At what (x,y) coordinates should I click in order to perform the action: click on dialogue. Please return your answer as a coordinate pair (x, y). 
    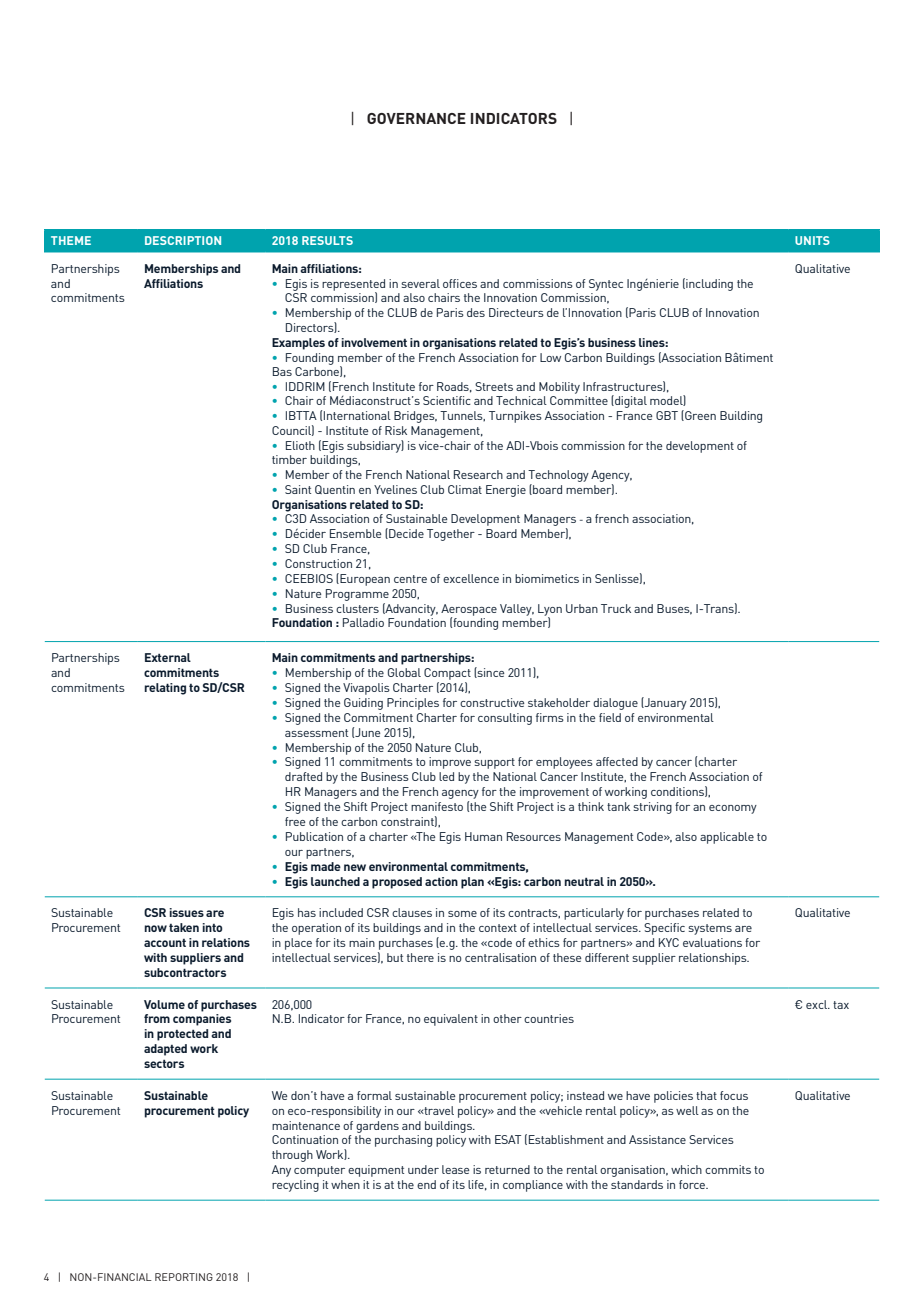
    Looking at the image, I should click on (615, 704).
